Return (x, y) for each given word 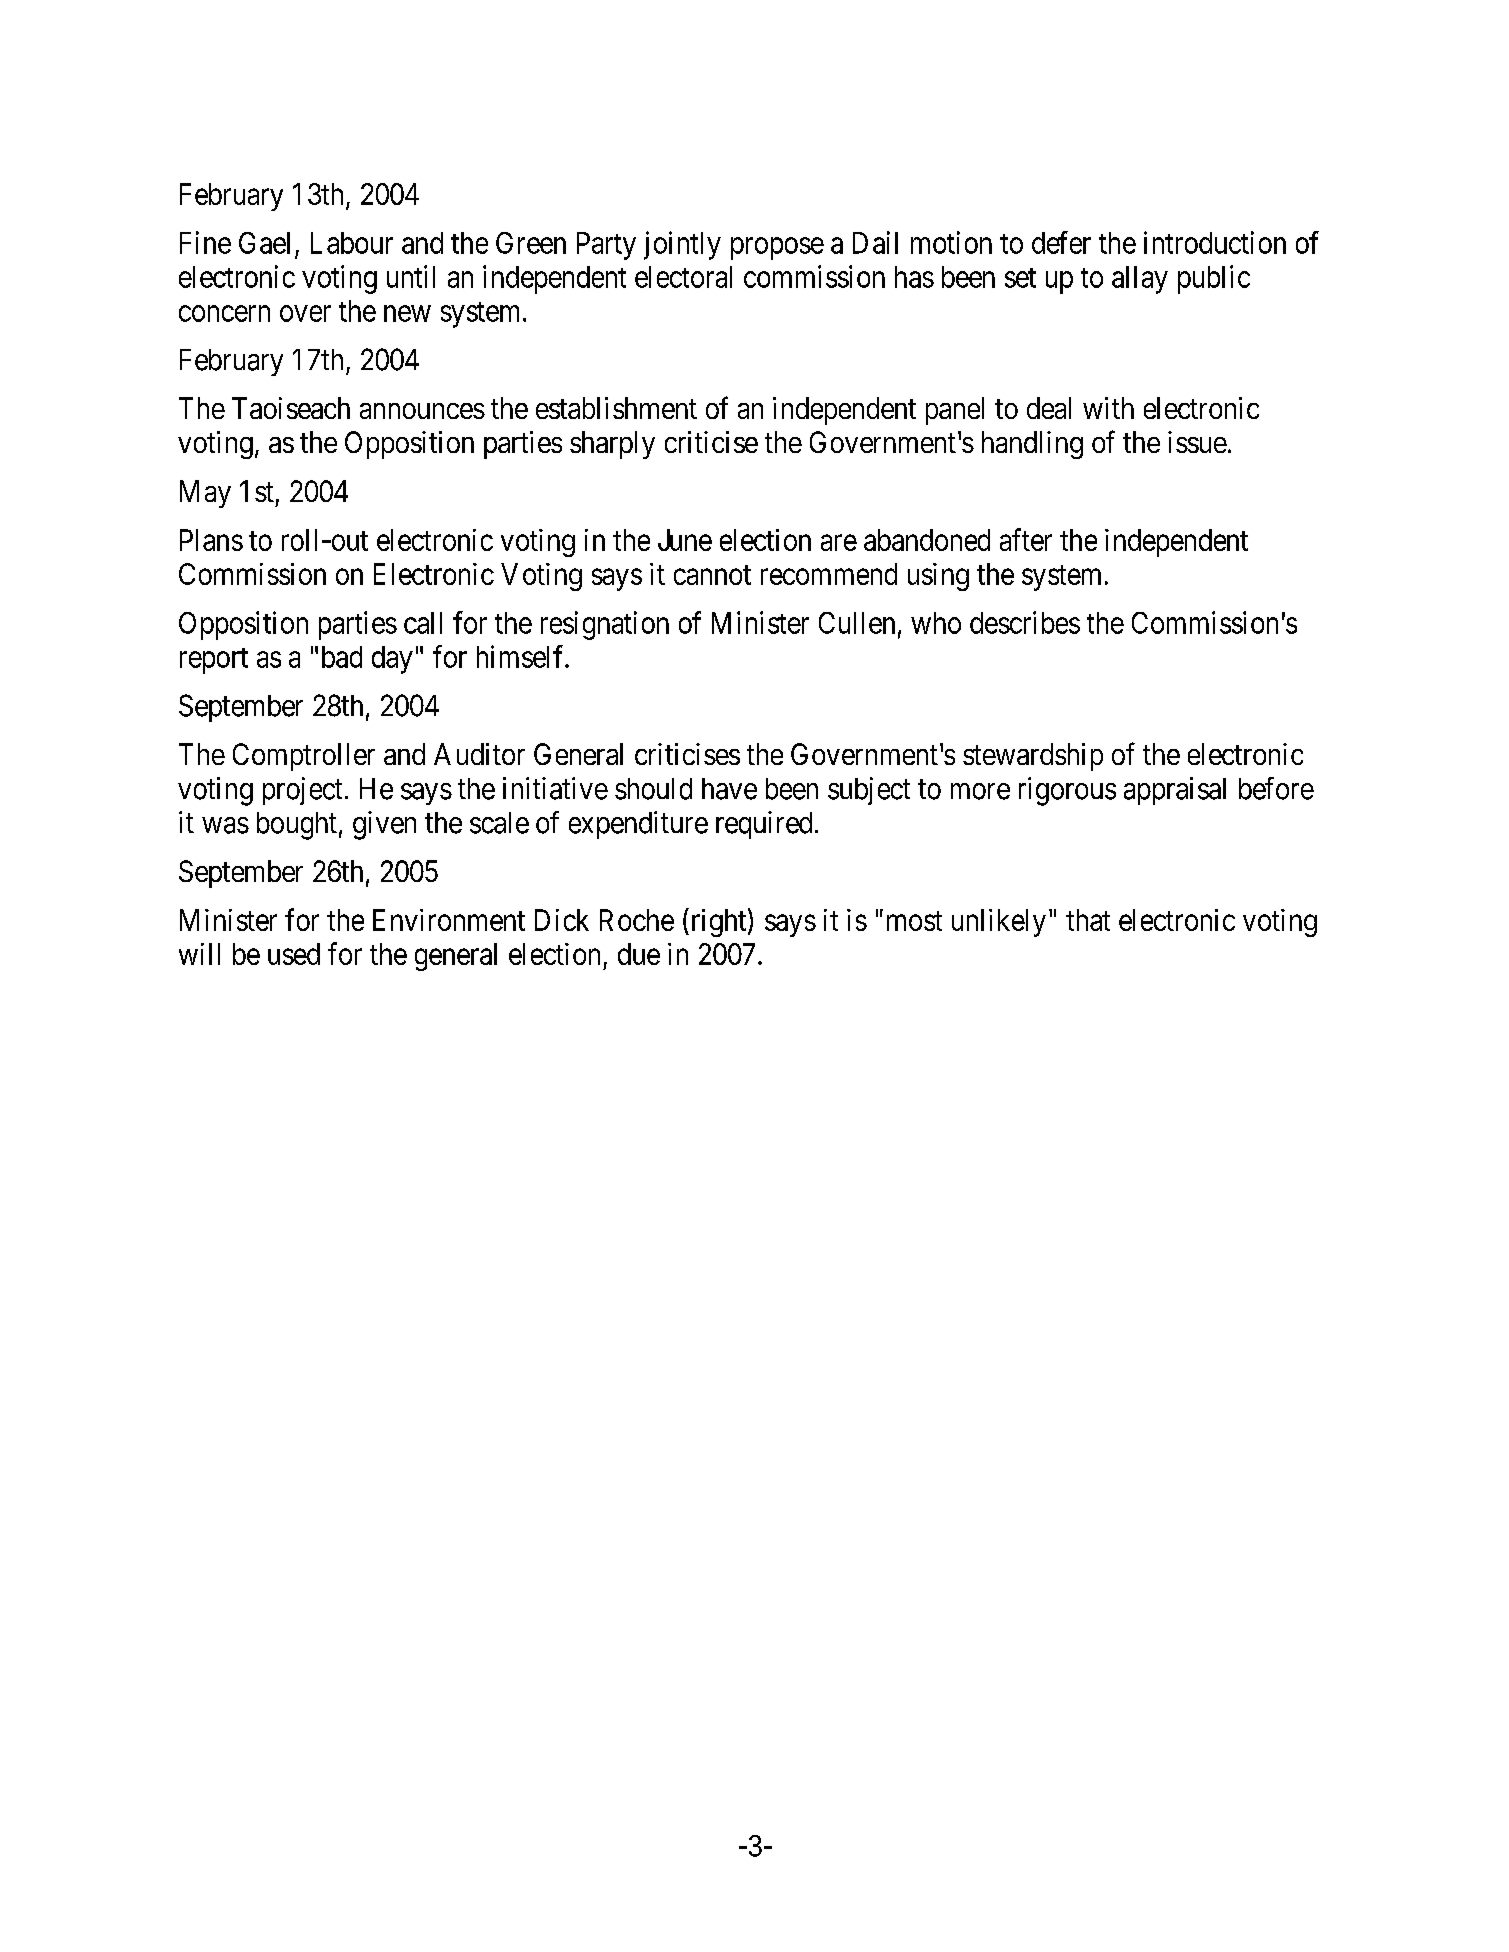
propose (777, 248)
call (423, 623)
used (294, 954)
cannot (712, 575)
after (1026, 539)
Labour (352, 243)
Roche (637, 920)
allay (1140, 280)
